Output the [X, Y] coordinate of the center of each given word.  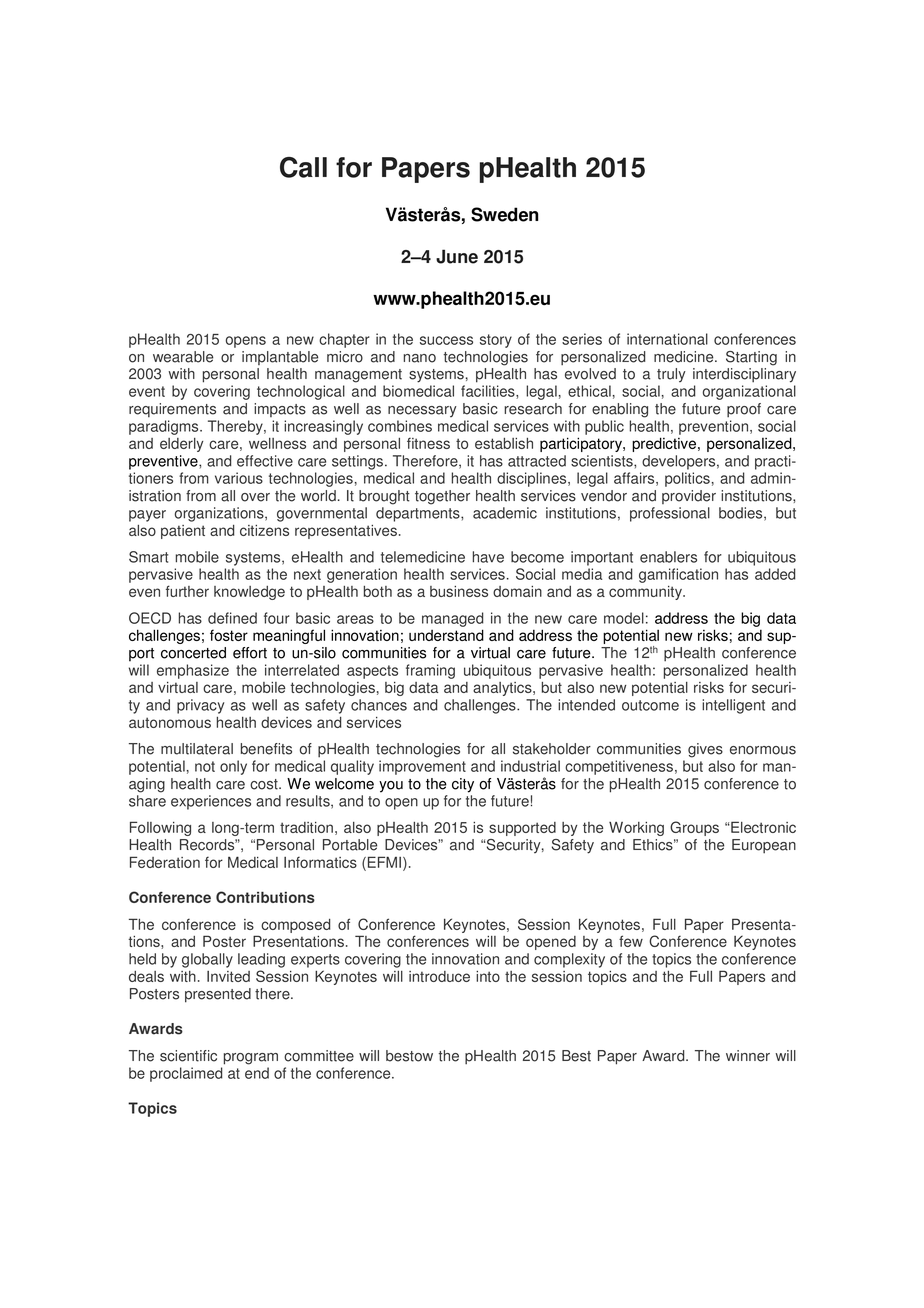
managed [453, 619]
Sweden [504, 214]
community [647, 593]
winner [748, 1056]
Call [303, 167]
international [667, 339]
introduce [439, 976]
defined [232, 618]
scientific [188, 1056]
